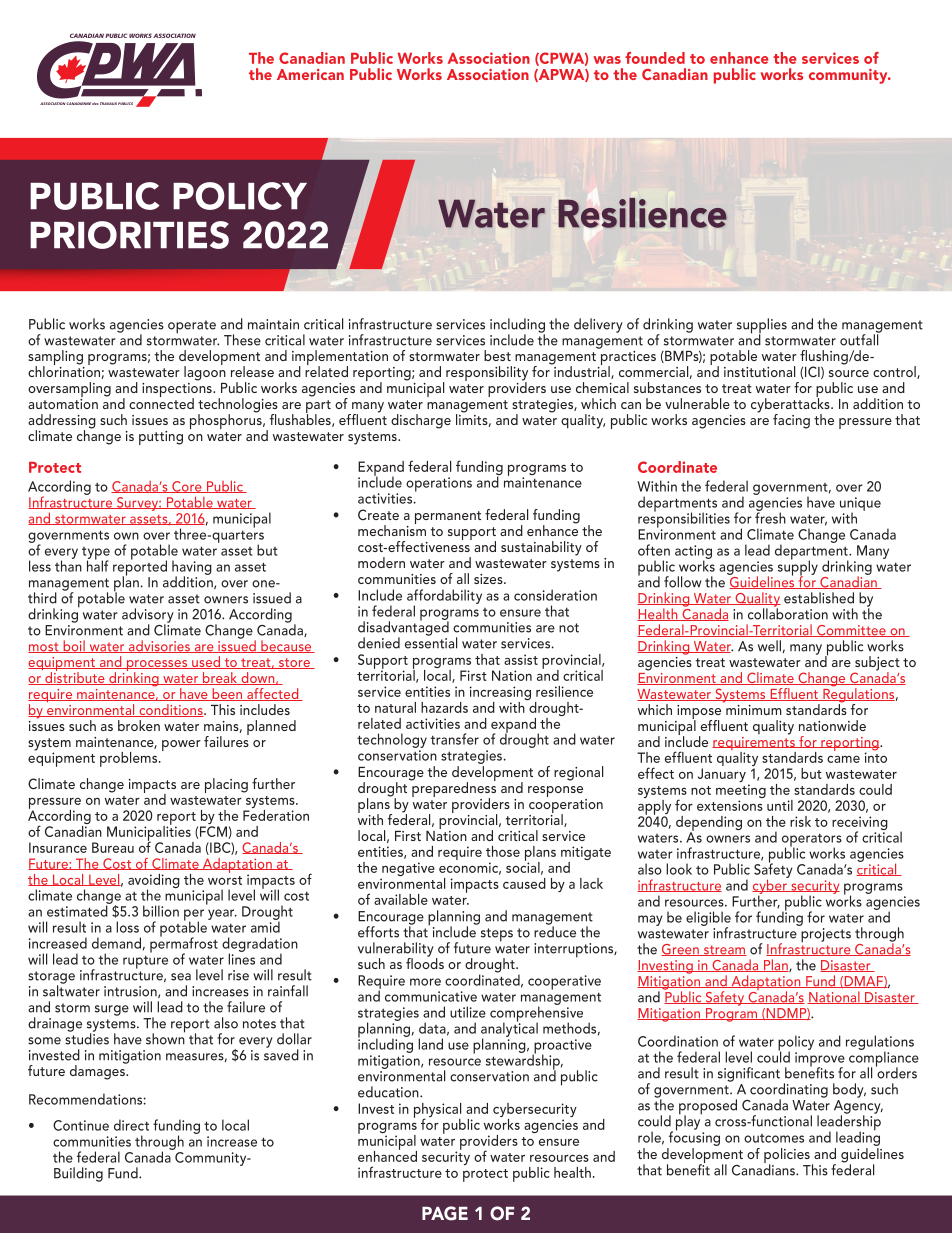 The image size is (952, 1233). Describe the element at coordinates (655, 58) in the document. I see `founded` at that location.
